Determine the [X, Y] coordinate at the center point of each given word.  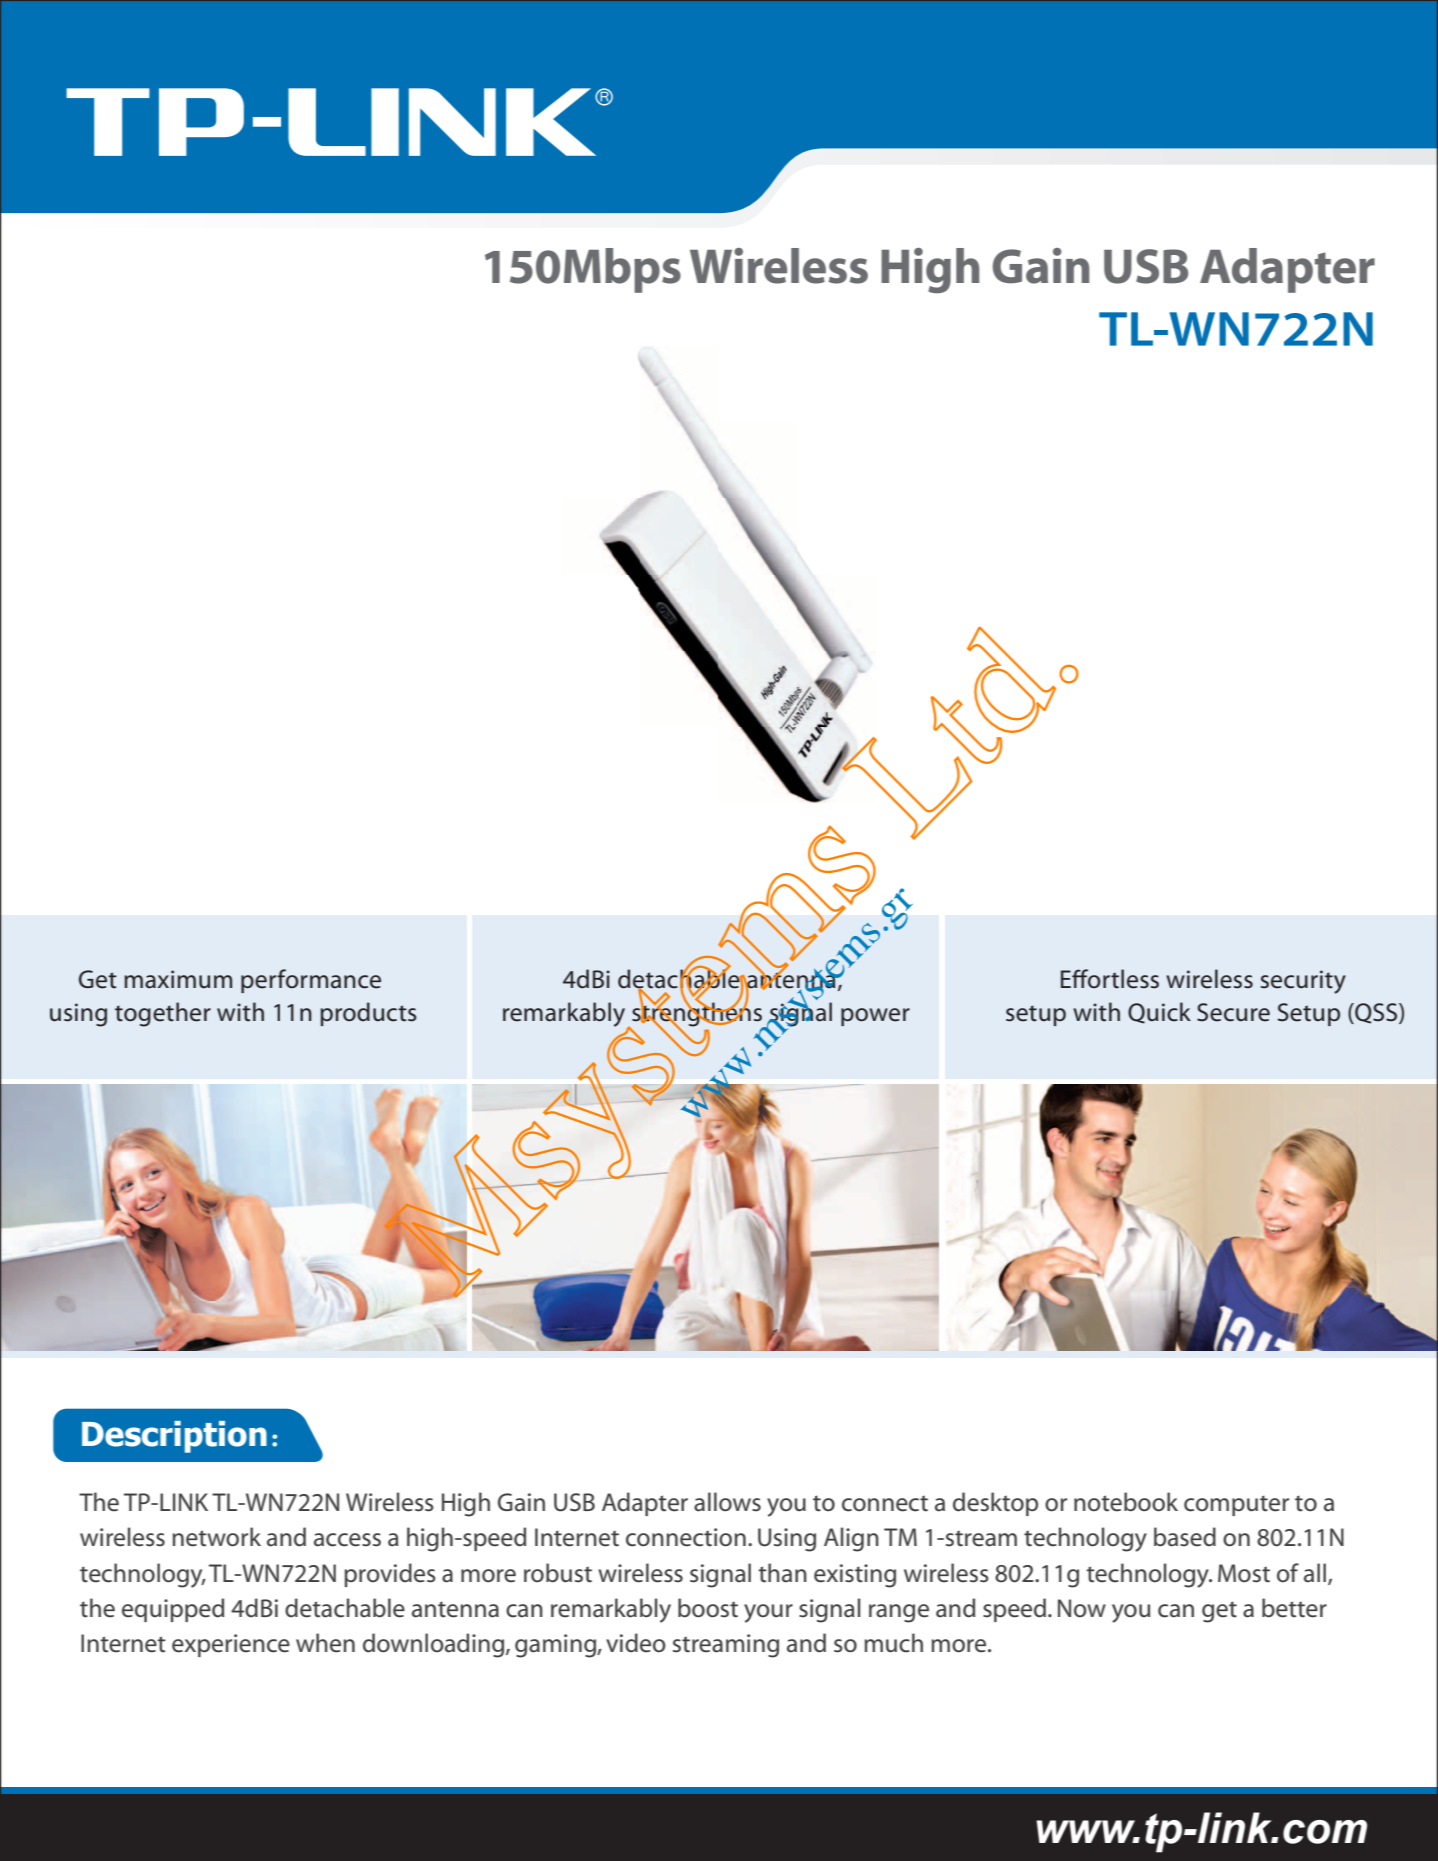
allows [727, 1502]
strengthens [697, 1014]
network [216, 1537]
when [325, 1643]
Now [1082, 1608]
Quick [1159, 1013]
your [768, 1613]
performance [311, 981]
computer [1236, 1505]
